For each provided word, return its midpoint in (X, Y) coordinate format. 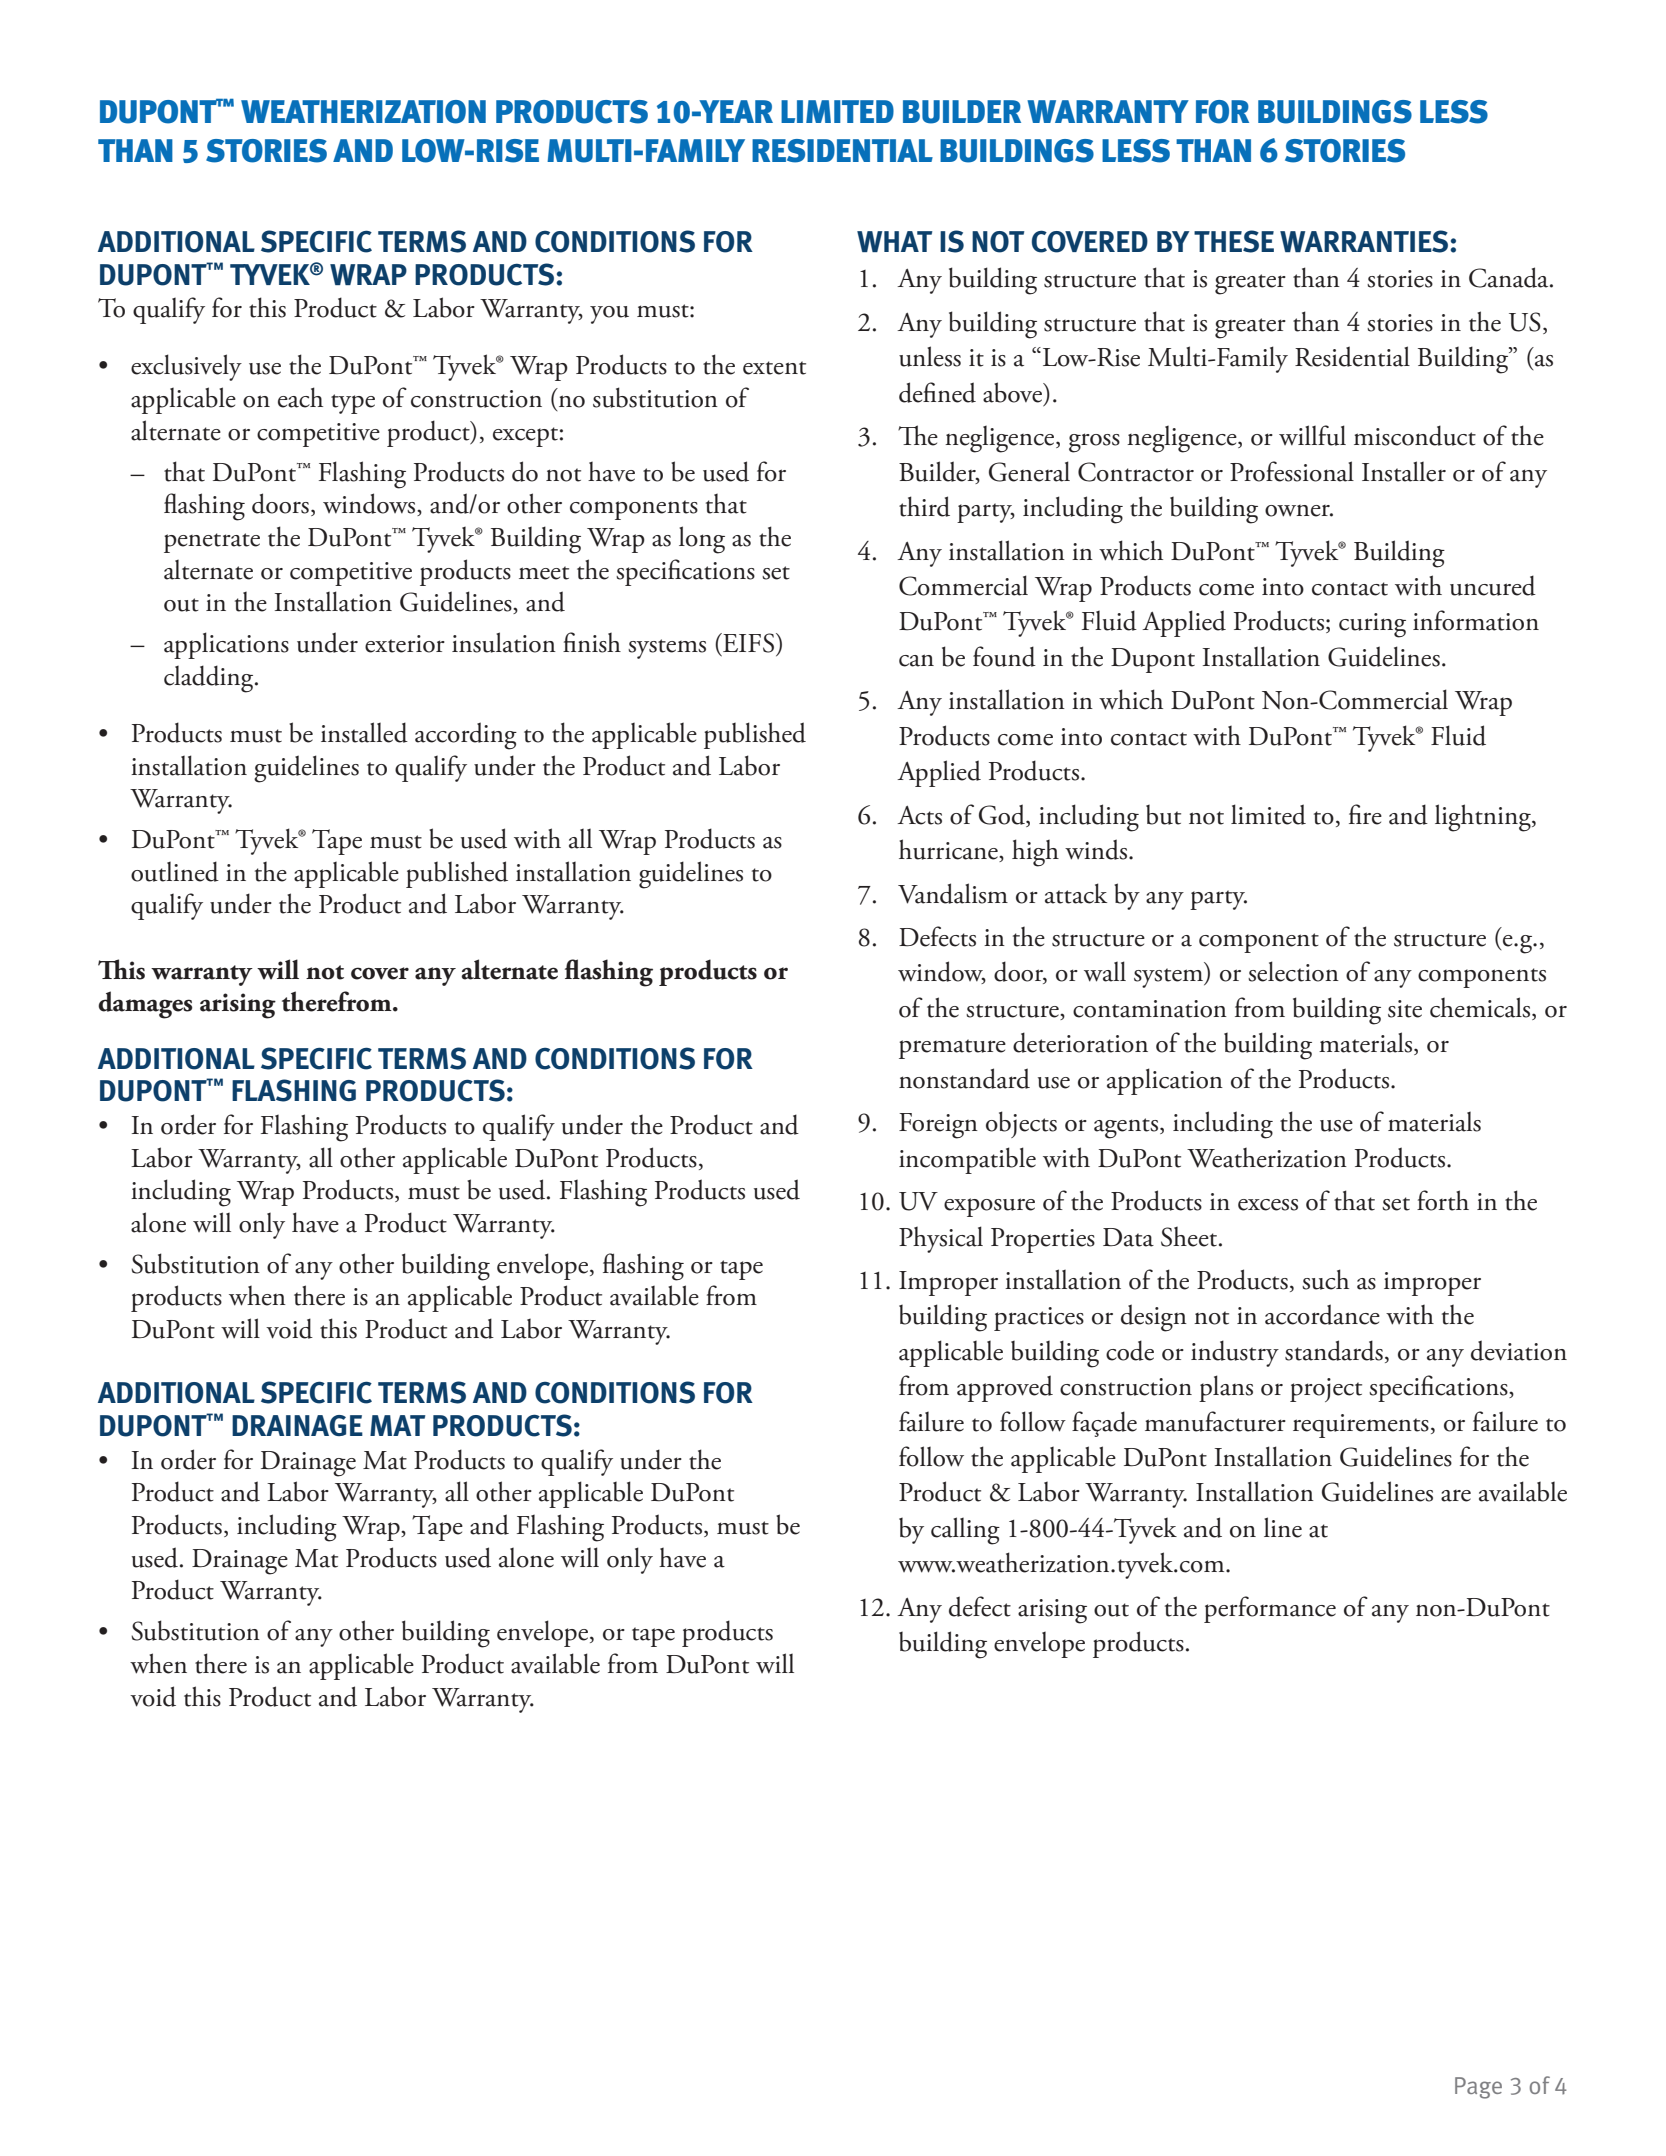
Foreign (938, 1126)
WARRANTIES (1364, 241)
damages (145, 1005)
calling (965, 1531)
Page (1478, 2088)
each (300, 397)
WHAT (894, 241)
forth (1443, 1200)
